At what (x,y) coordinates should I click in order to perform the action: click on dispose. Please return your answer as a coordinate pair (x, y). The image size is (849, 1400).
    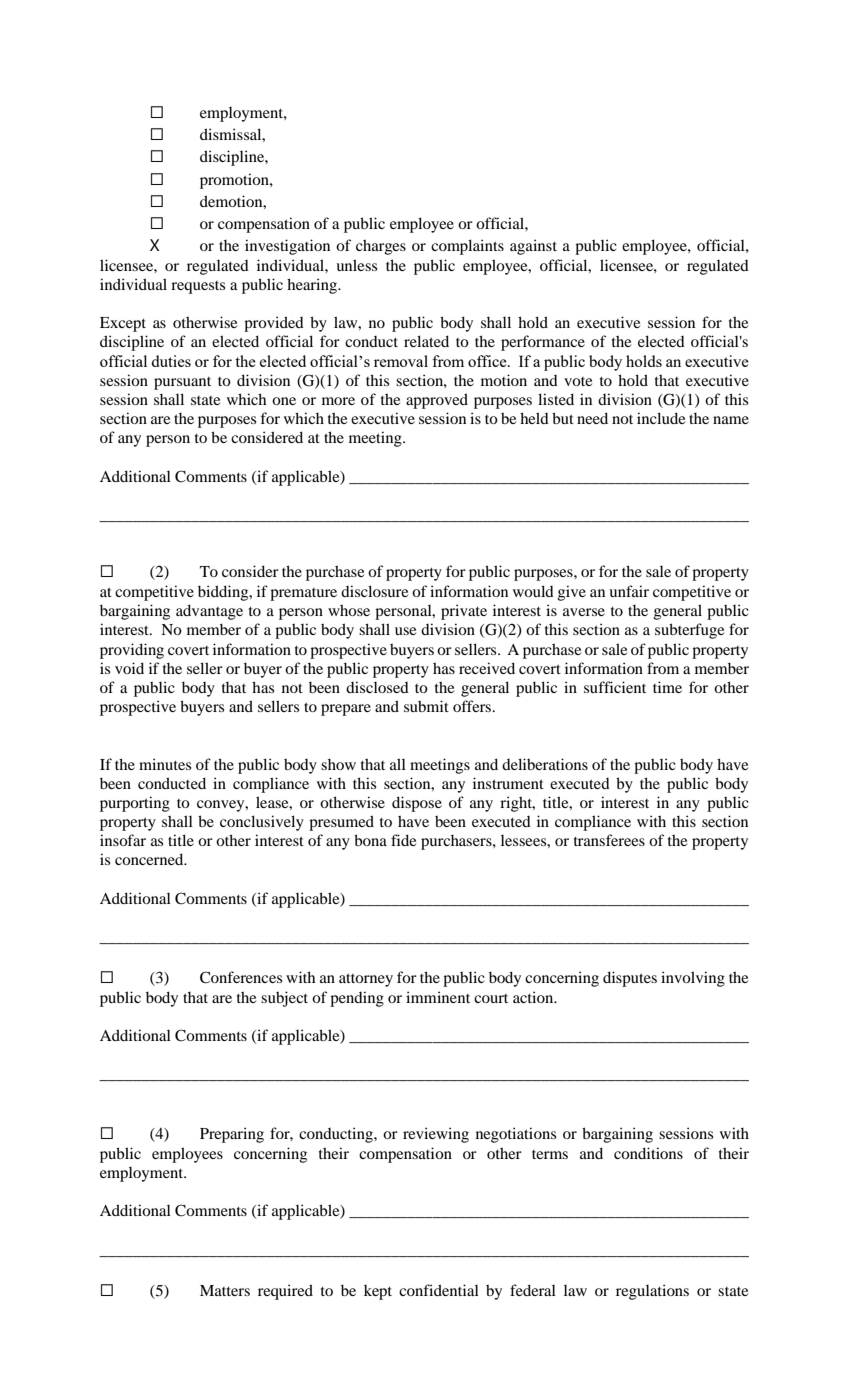
    Looking at the image, I should click on (417, 804).
